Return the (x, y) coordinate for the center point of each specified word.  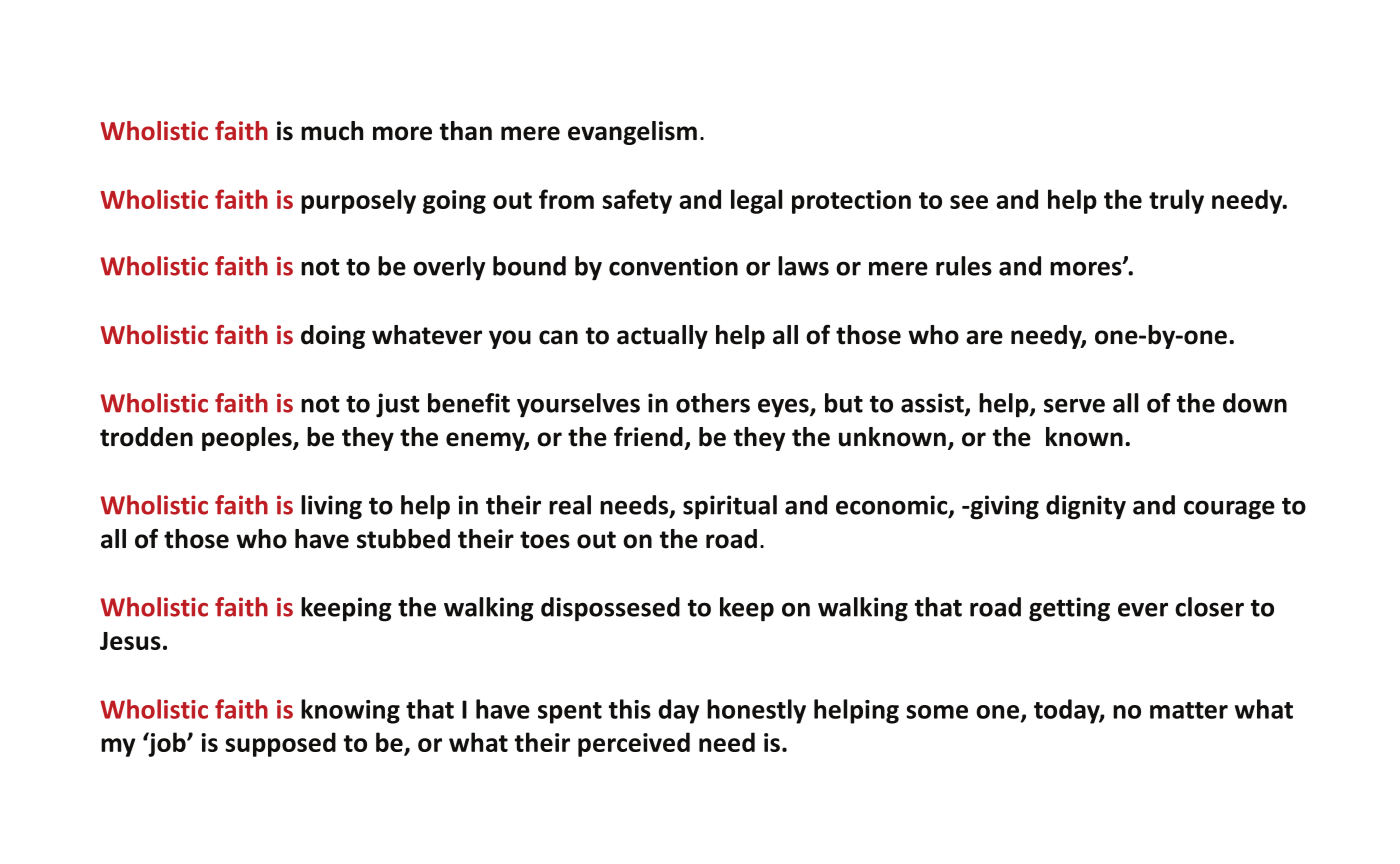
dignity (1086, 507)
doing (333, 337)
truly (1176, 201)
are (984, 337)
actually (662, 337)
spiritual (730, 507)
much (332, 131)
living (331, 507)
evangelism (632, 133)
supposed (280, 744)
